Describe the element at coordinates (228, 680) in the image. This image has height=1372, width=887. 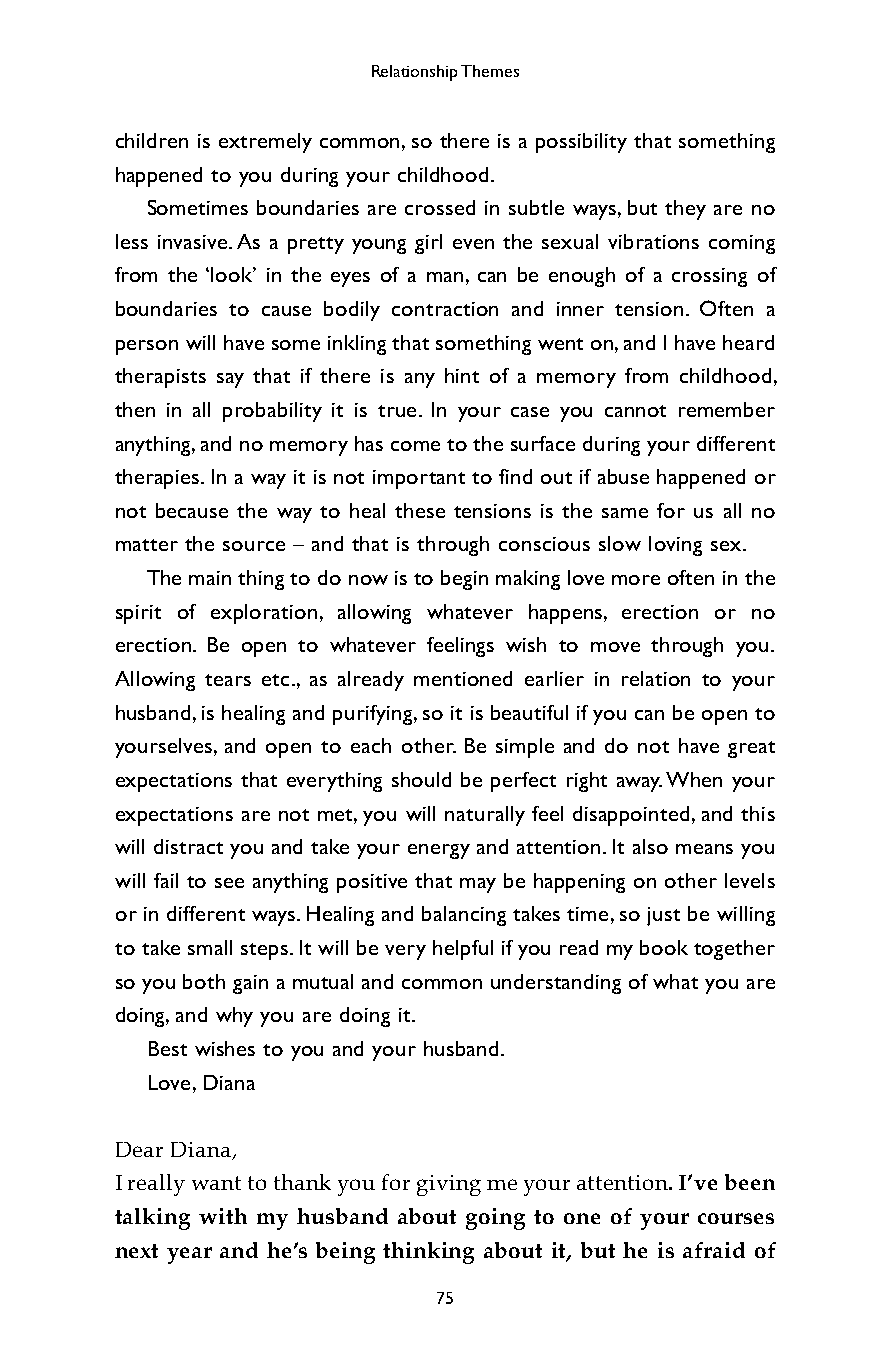
I see `tears` at that location.
